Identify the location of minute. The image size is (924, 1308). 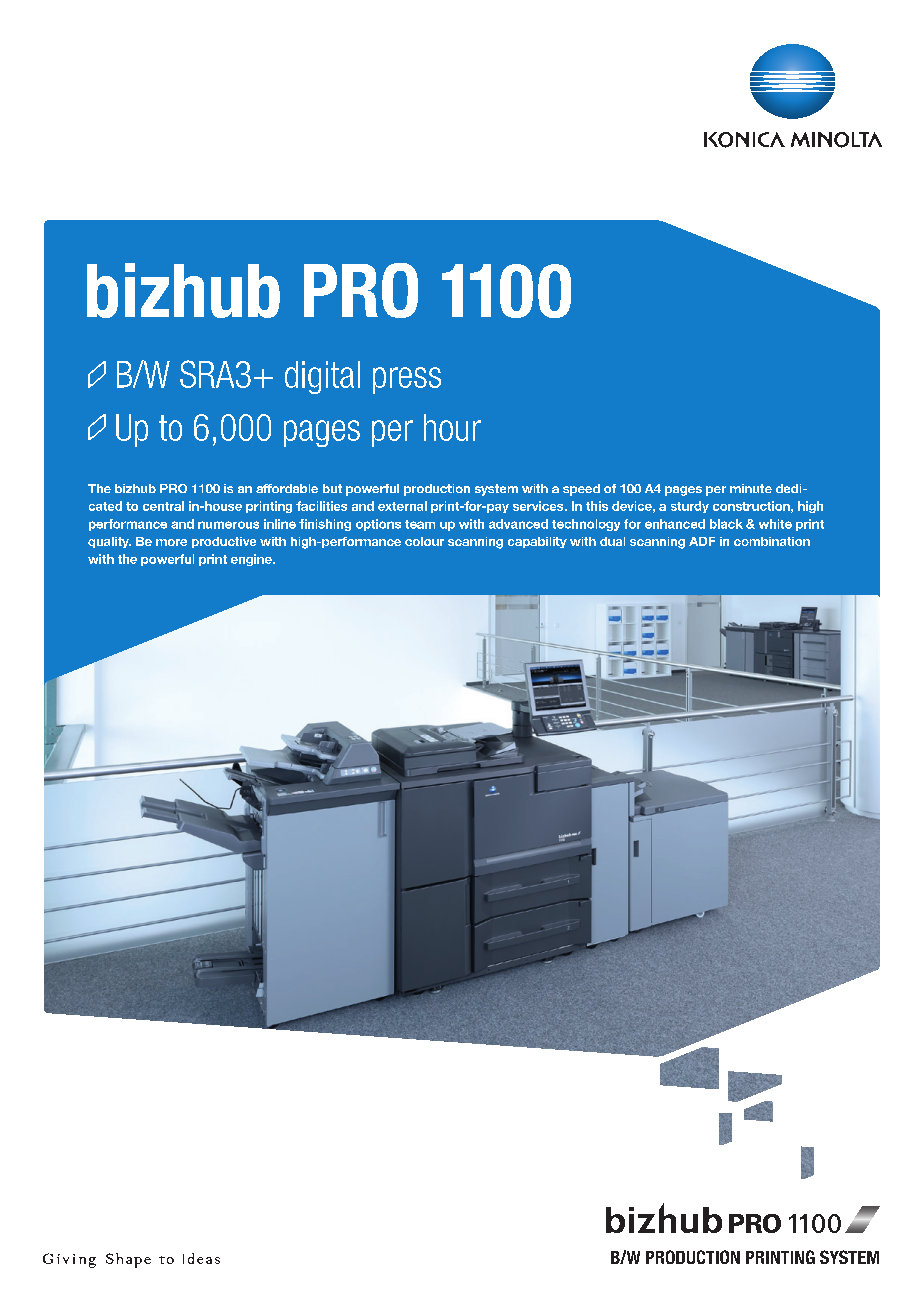
(751, 488).
